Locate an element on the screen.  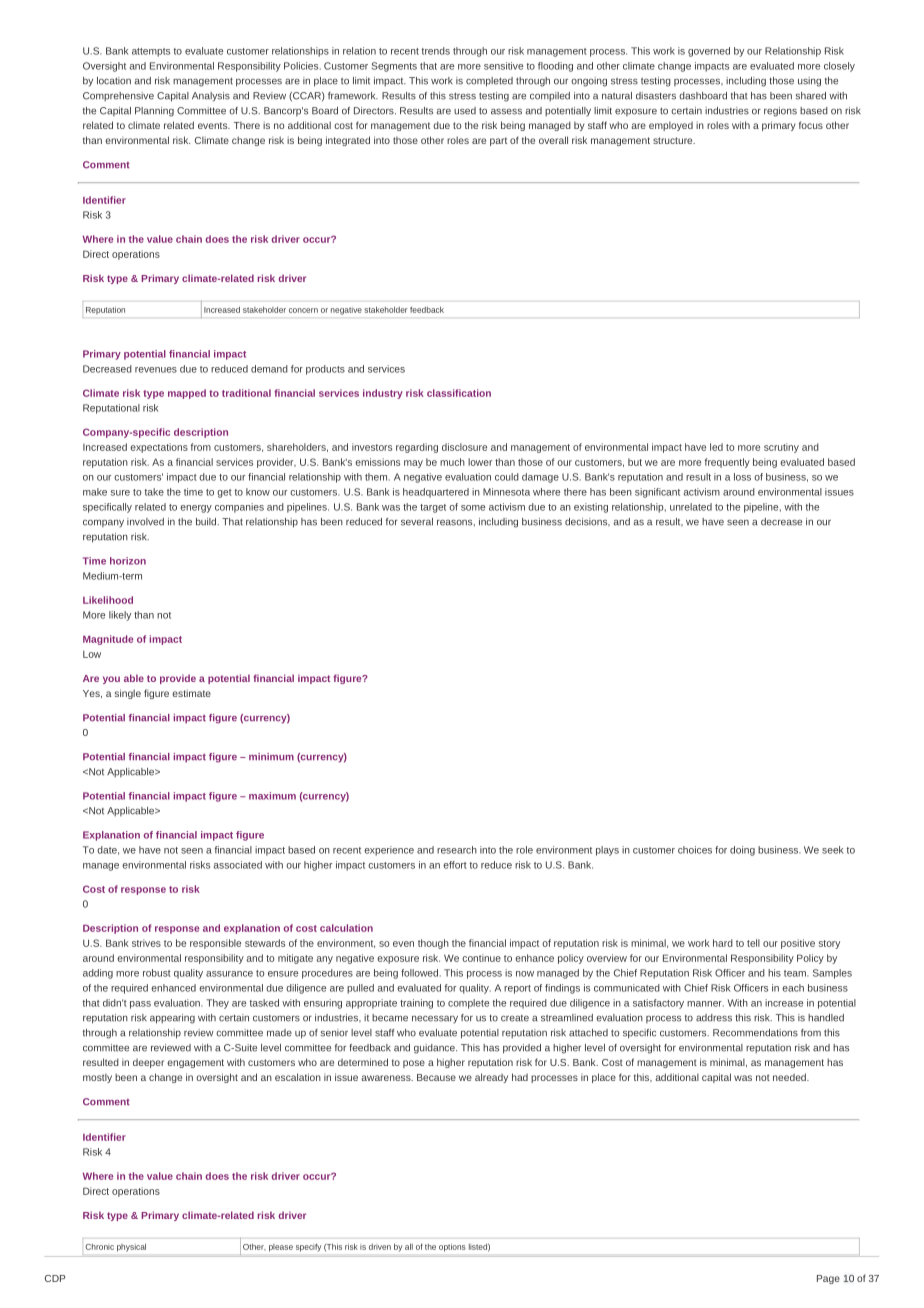
Page is located at coordinates (828, 1279).
